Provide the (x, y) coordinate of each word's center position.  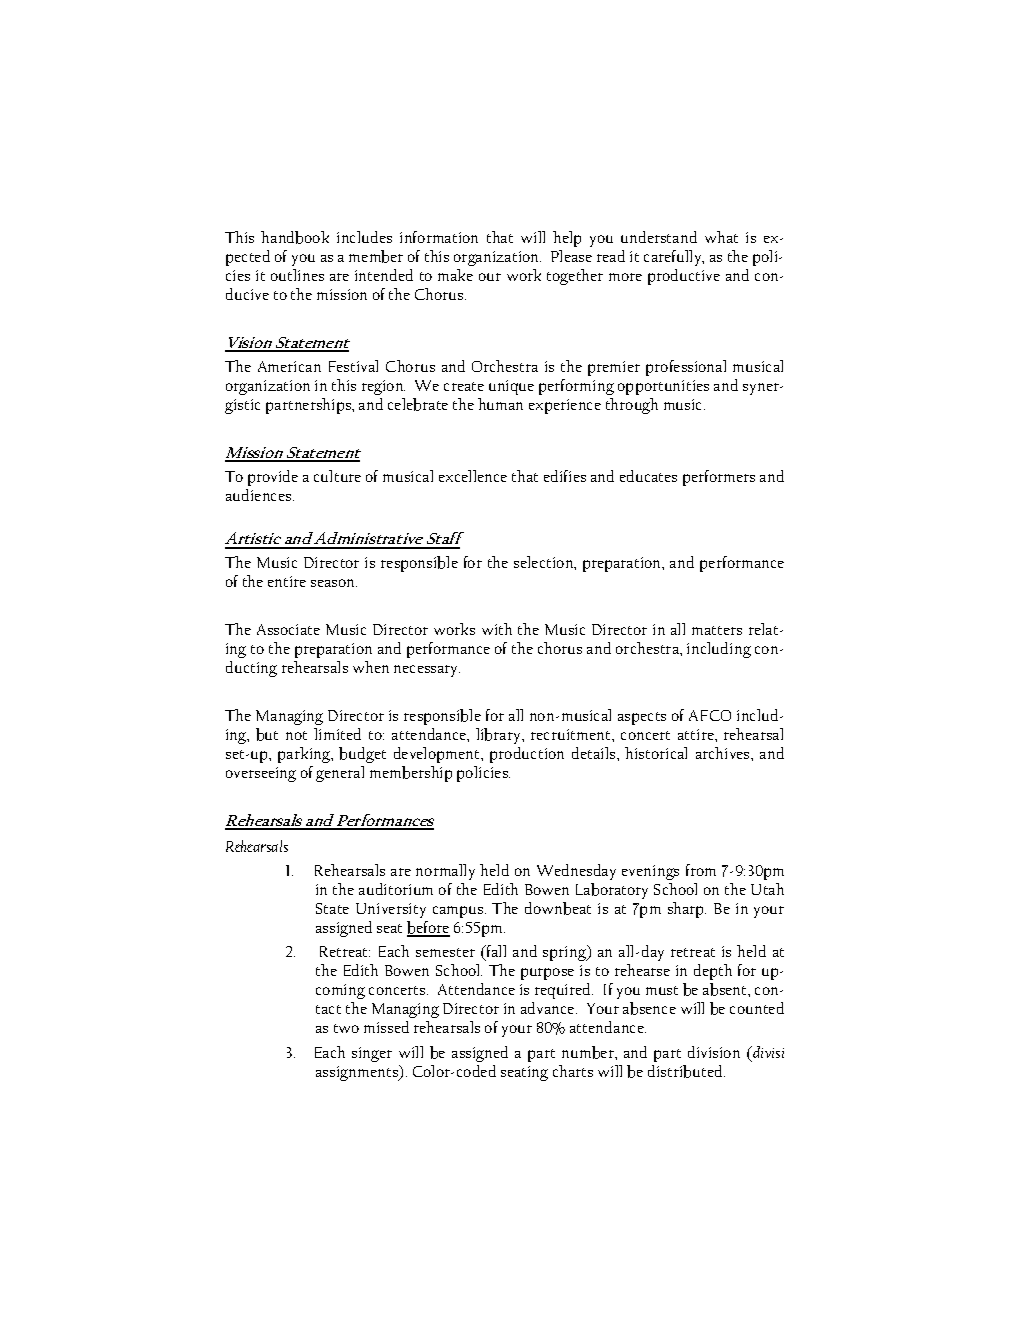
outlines (297, 275)
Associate (288, 629)
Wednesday (576, 872)
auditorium (396, 889)
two (346, 1028)
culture (337, 476)
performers (719, 478)
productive (684, 277)
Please (571, 256)
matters (717, 630)
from (701, 870)
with (497, 629)
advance (549, 1008)
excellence (473, 476)
